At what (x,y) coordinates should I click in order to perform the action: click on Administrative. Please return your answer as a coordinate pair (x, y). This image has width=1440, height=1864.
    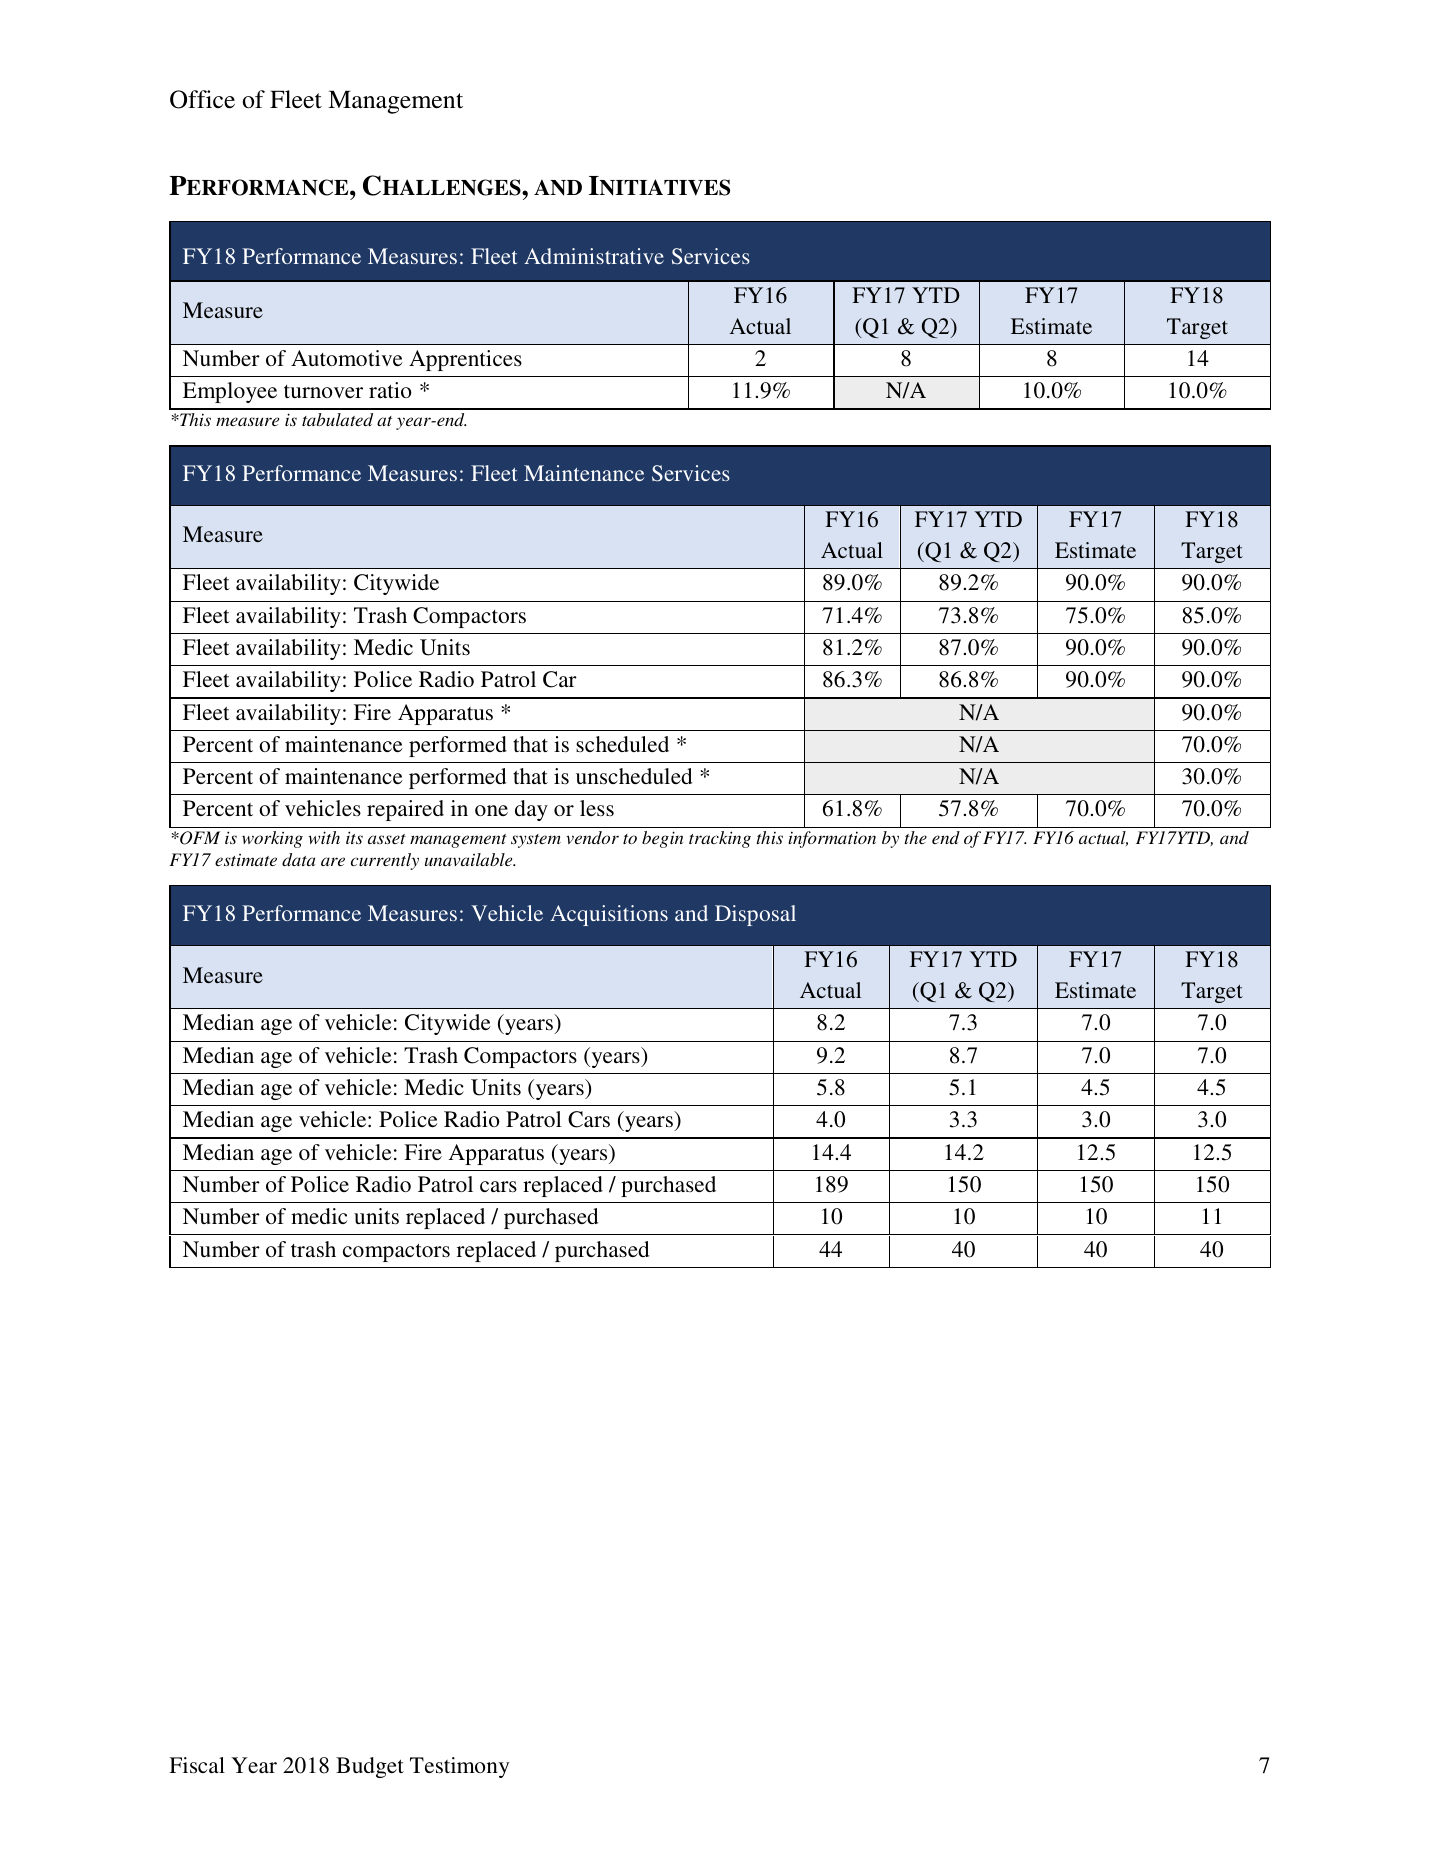
    Looking at the image, I should click on (594, 256).
